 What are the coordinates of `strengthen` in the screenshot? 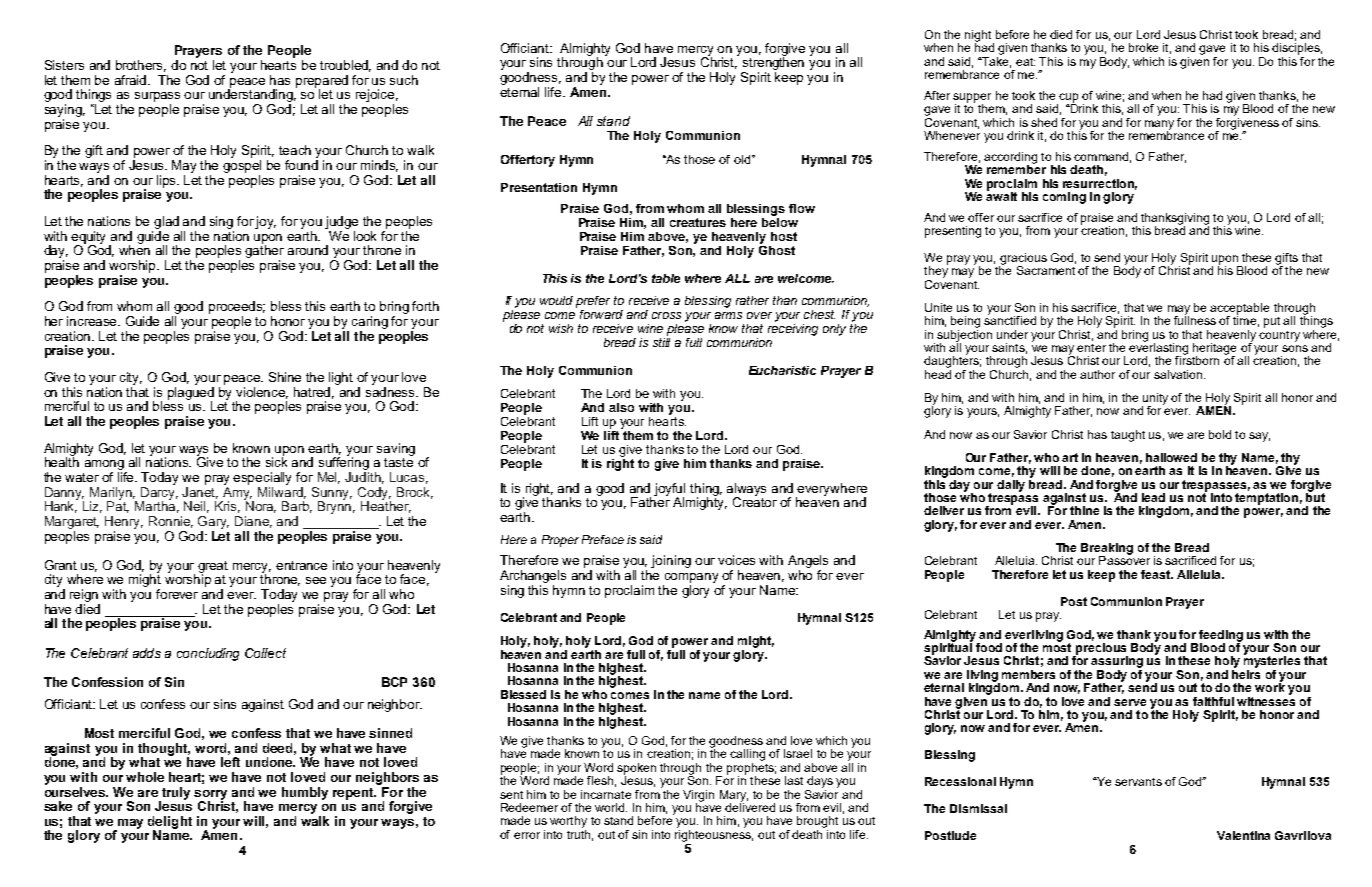 It's located at (773, 64).
